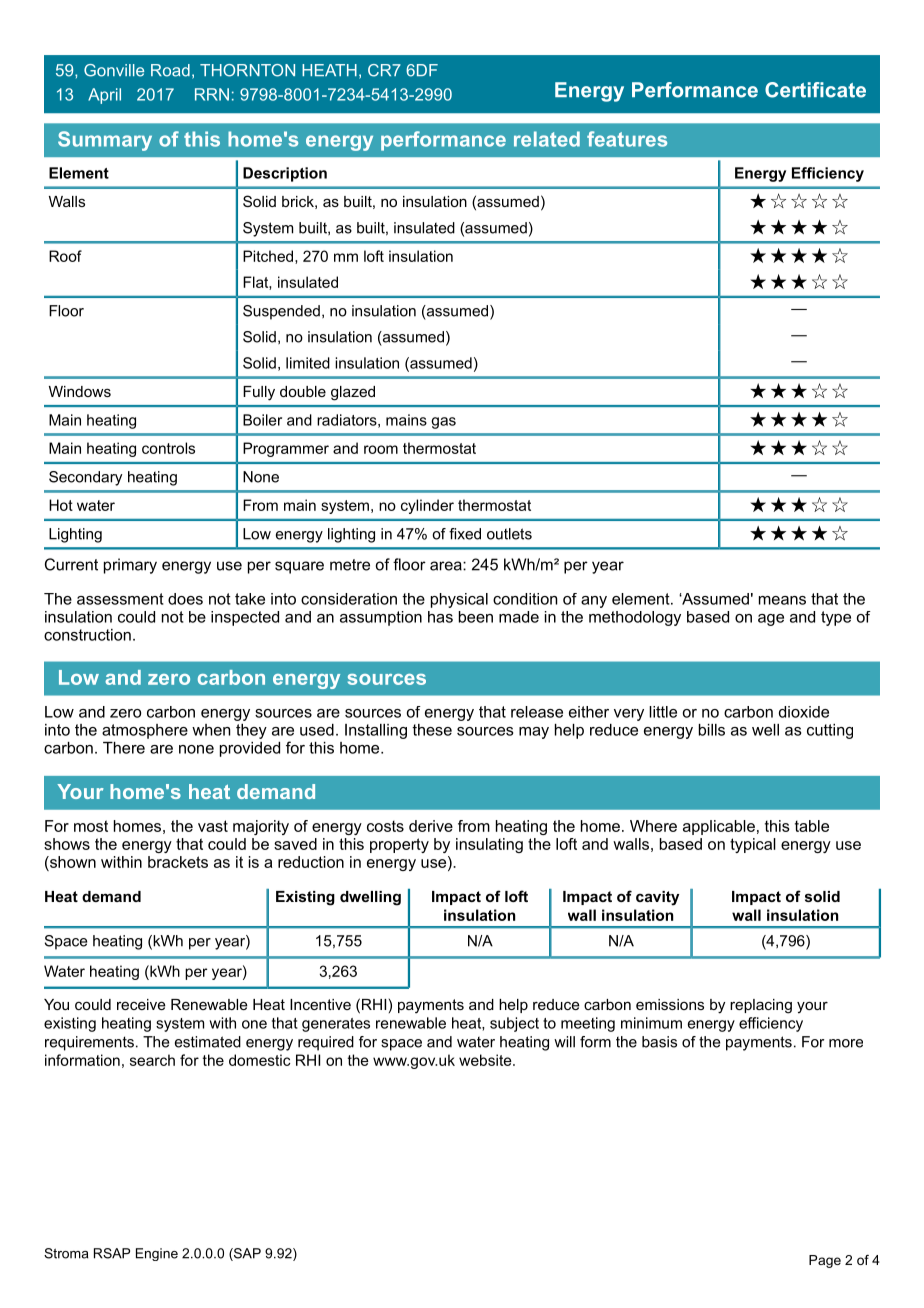  Describe the element at coordinates (157, 1254) in the document. I see `Engine` at that location.
